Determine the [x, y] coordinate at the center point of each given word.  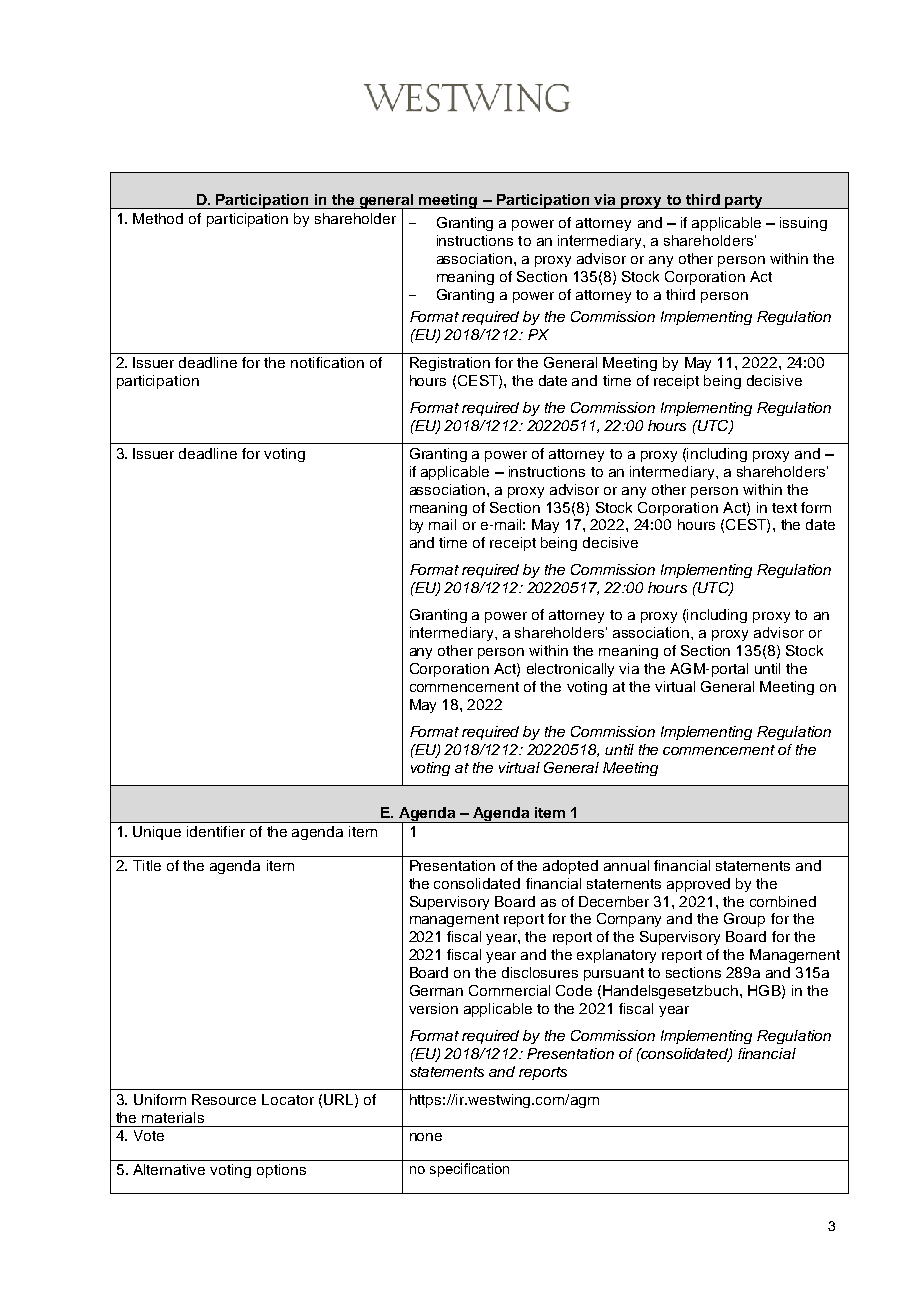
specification [469, 1170]
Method [158, 218]
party [744, 202]
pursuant [614, 974]
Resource [224, 1099]
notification [327, 362]
